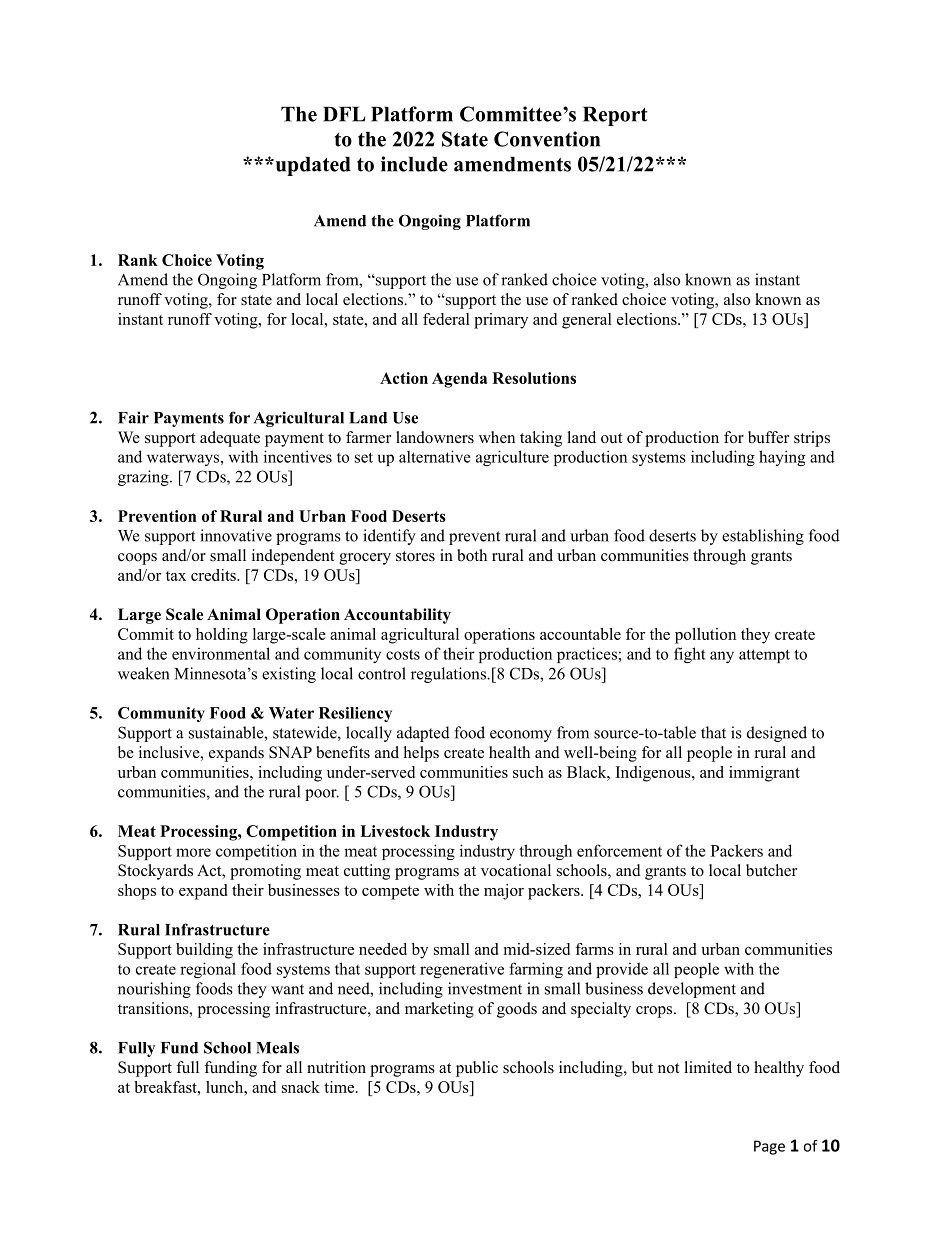 Image resolution: width=952 pixels, height=1233 pixels. I want to click on updated, so click(312, 166).
